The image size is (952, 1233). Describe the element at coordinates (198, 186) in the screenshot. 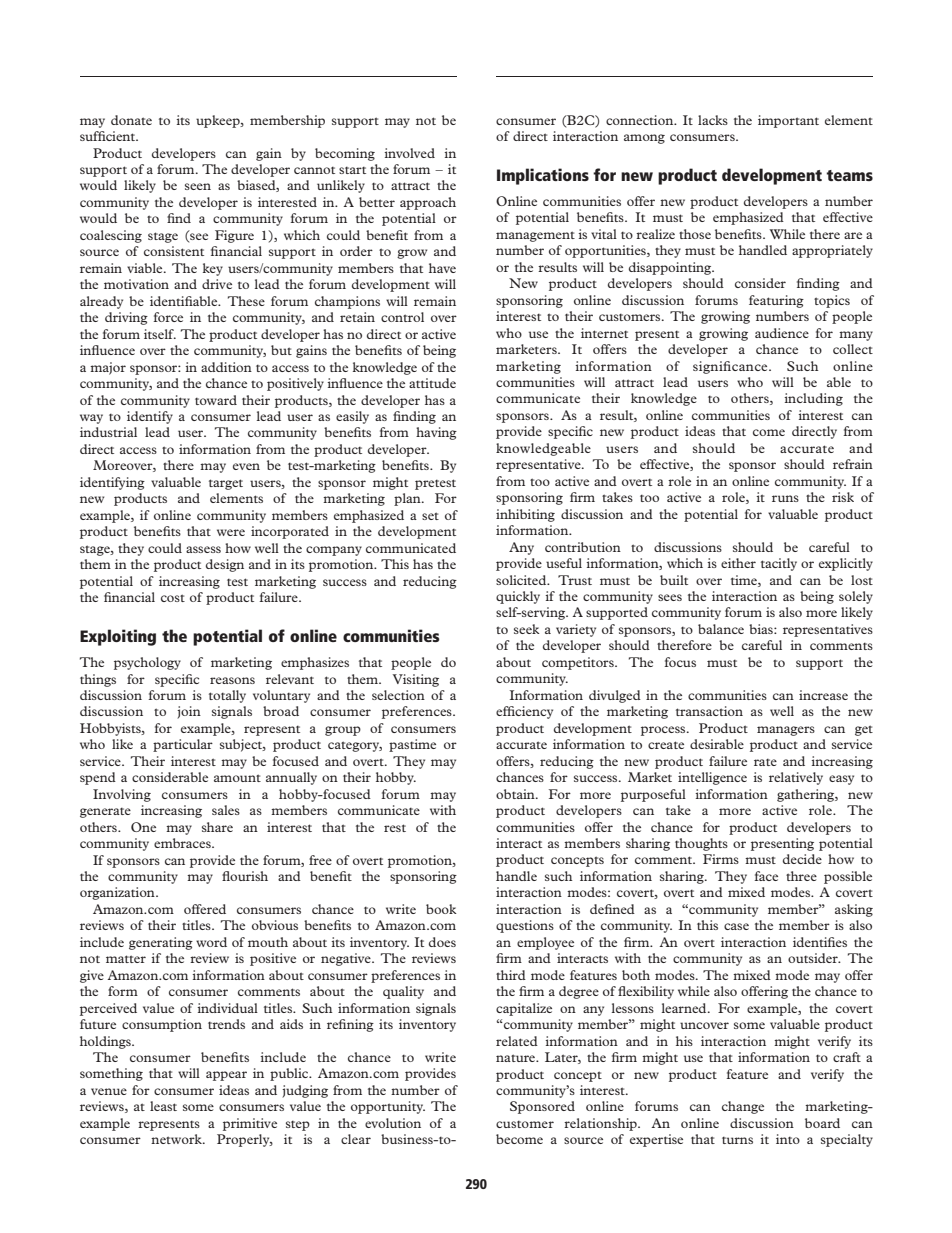

I see `seen` at that location.
